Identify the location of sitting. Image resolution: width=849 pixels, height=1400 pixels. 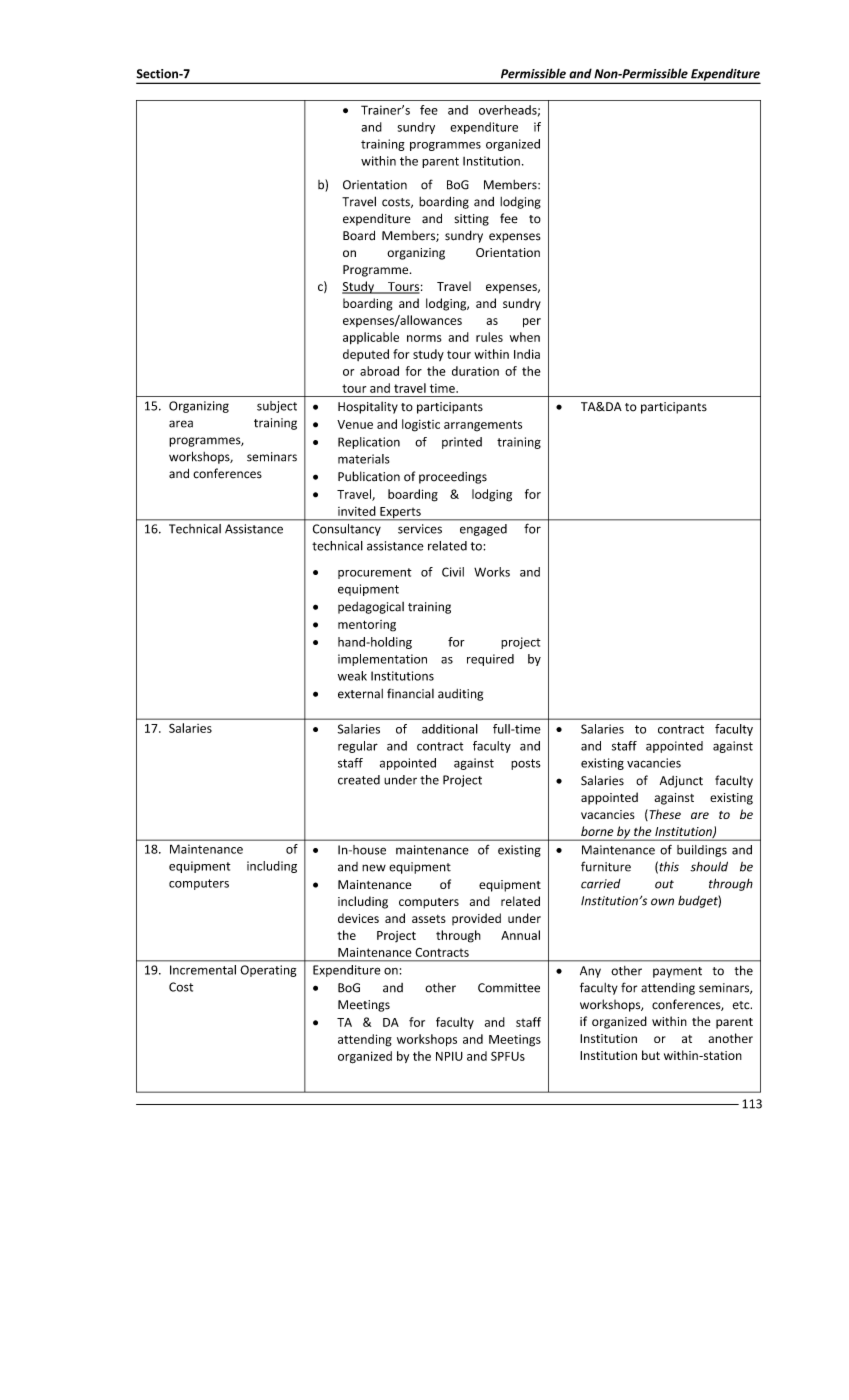
(471, 220).
